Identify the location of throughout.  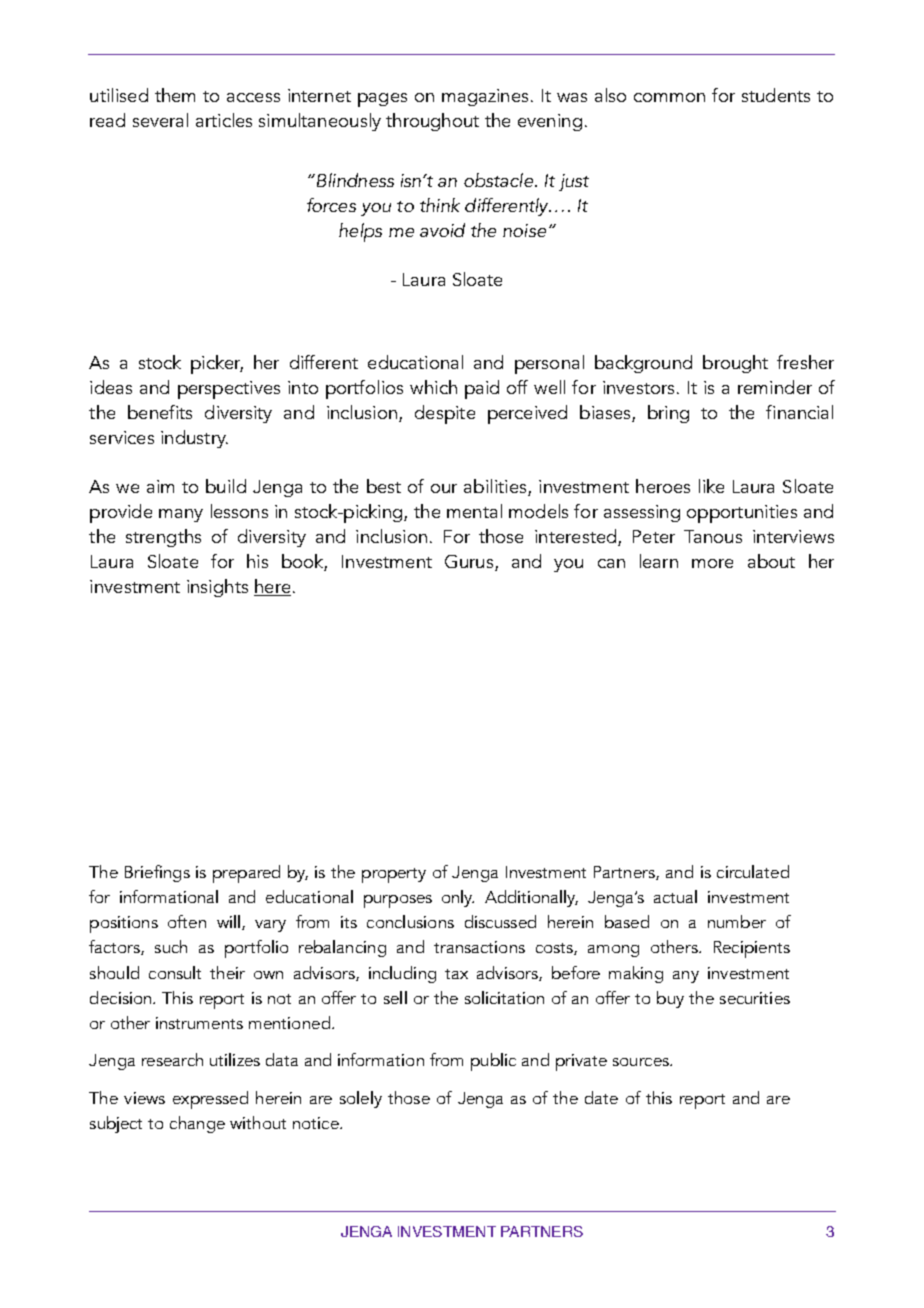
(432, 122).
